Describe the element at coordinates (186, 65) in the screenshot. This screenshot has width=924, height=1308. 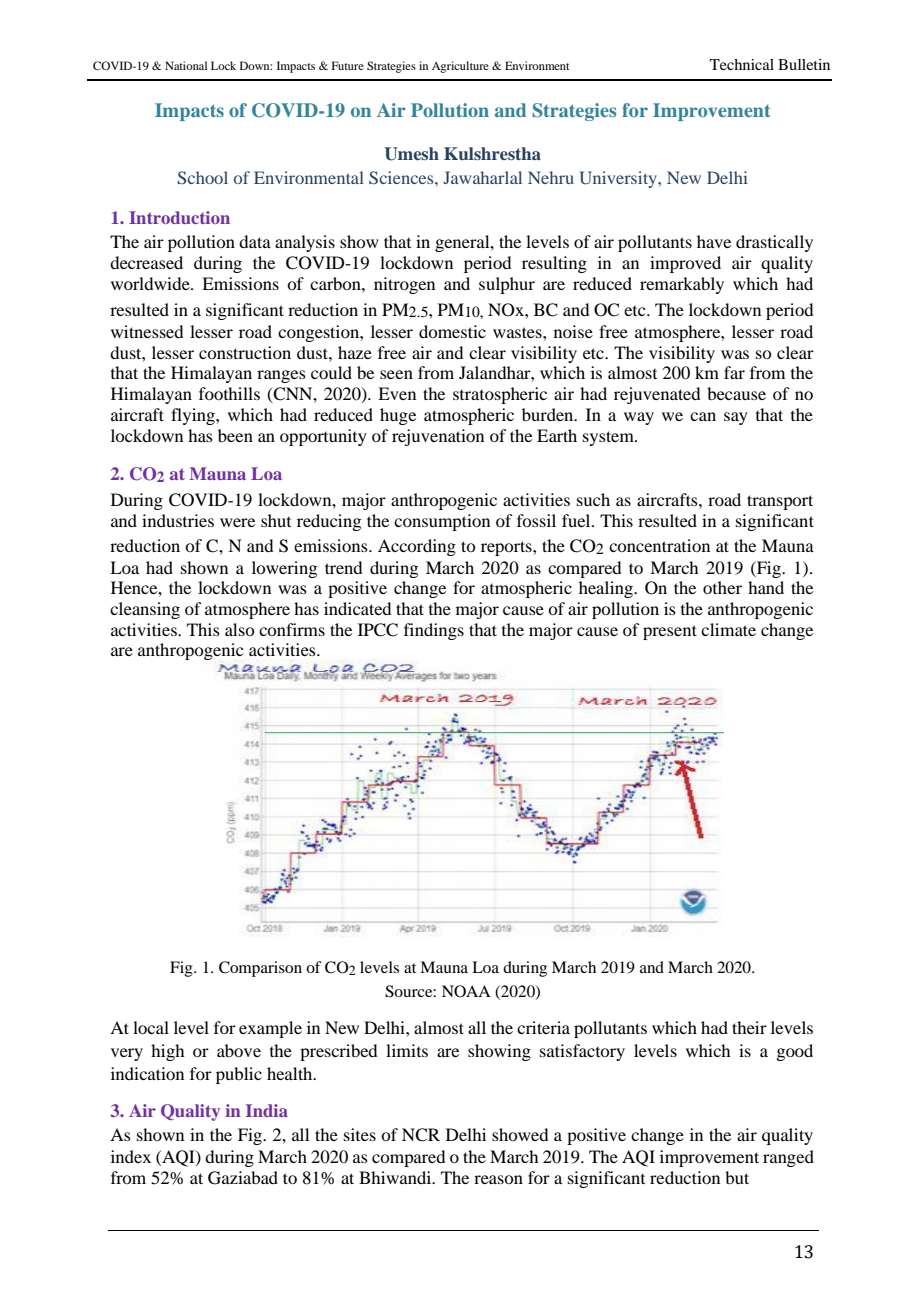
I see `National` at that location.
